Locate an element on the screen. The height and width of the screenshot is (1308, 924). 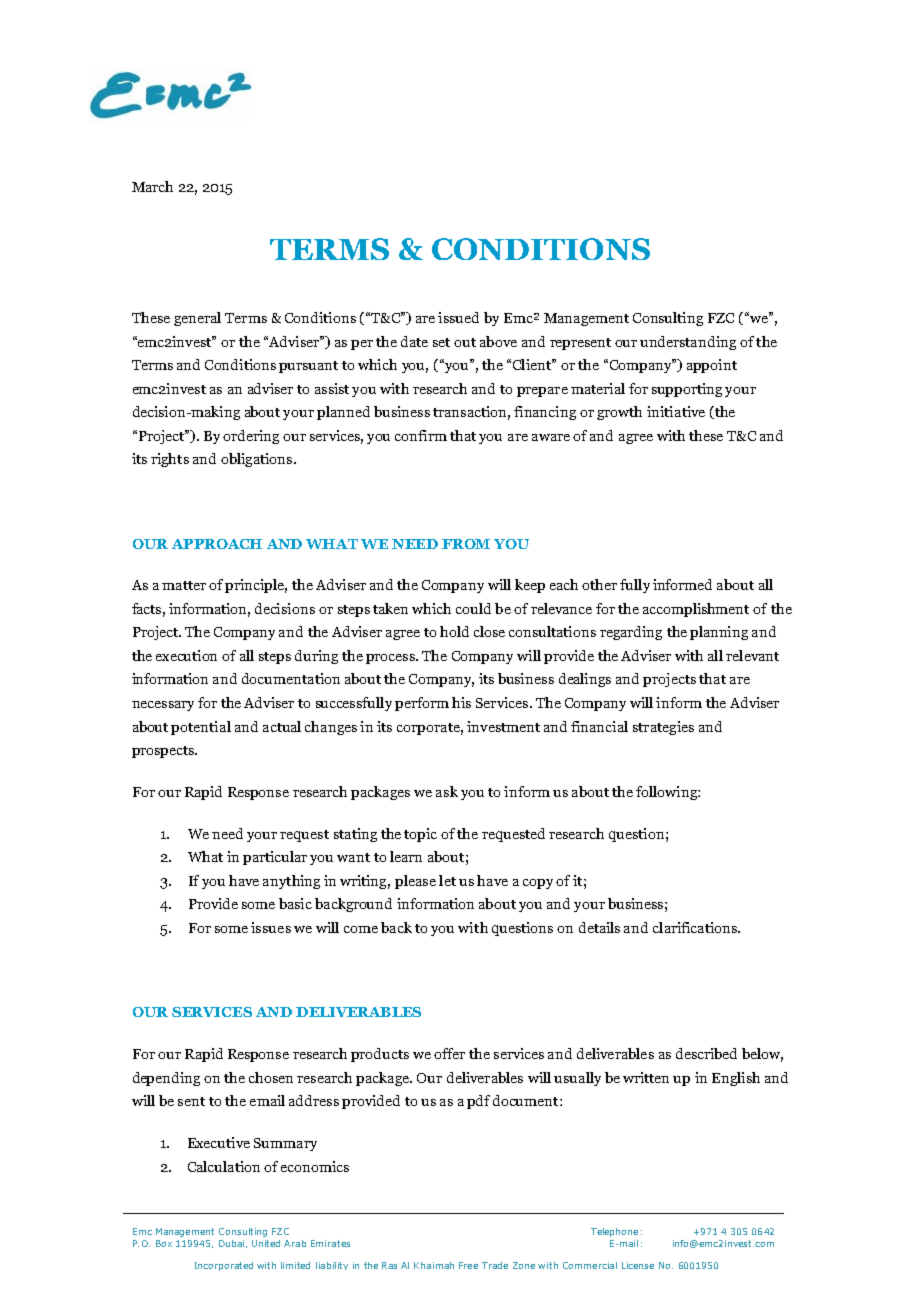
issues is located at coordinates (271, 927).
